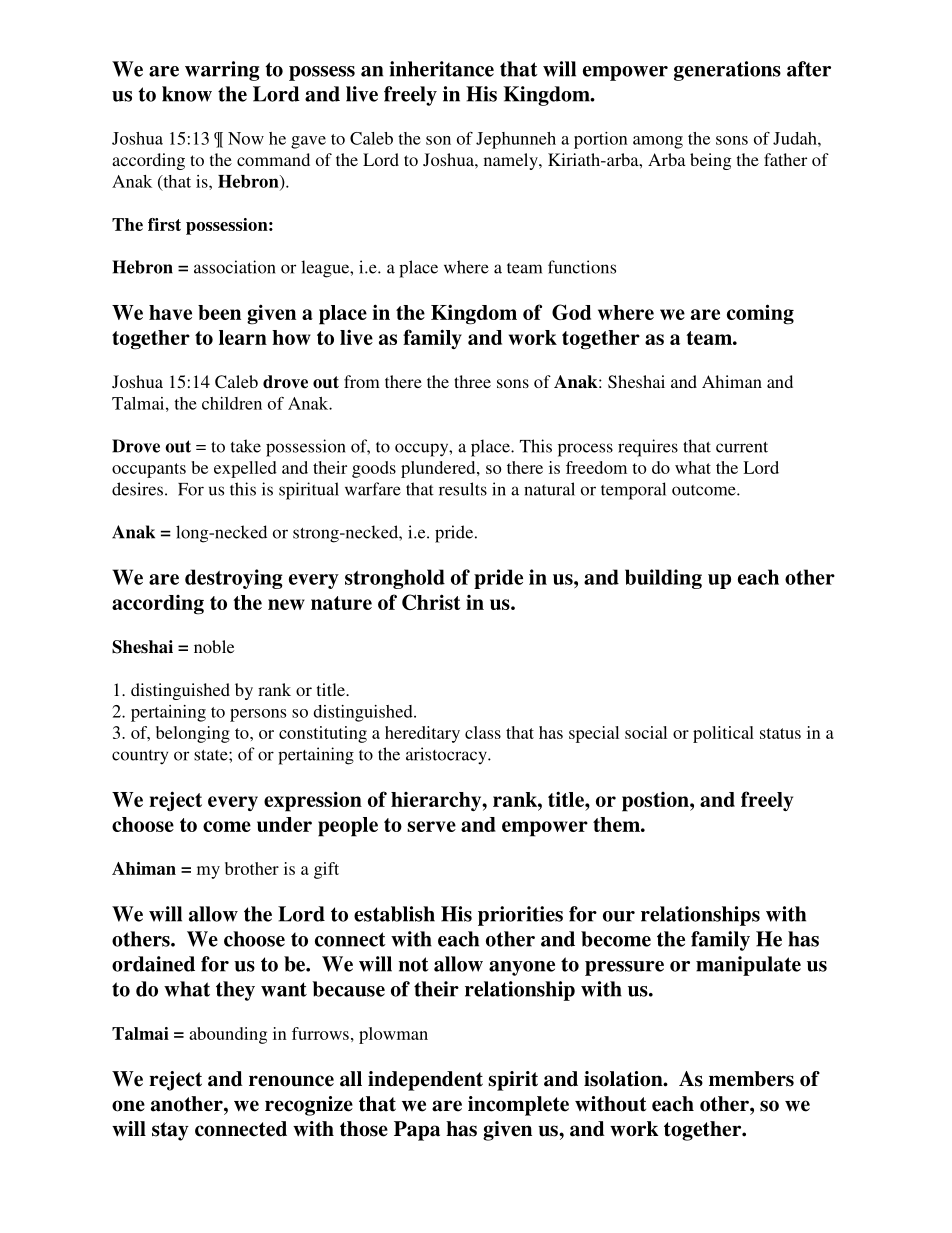 The height and width of the page is (1233, 952). Describe the element at coordinates (246, 446) in the page. I see `take` at that location.
